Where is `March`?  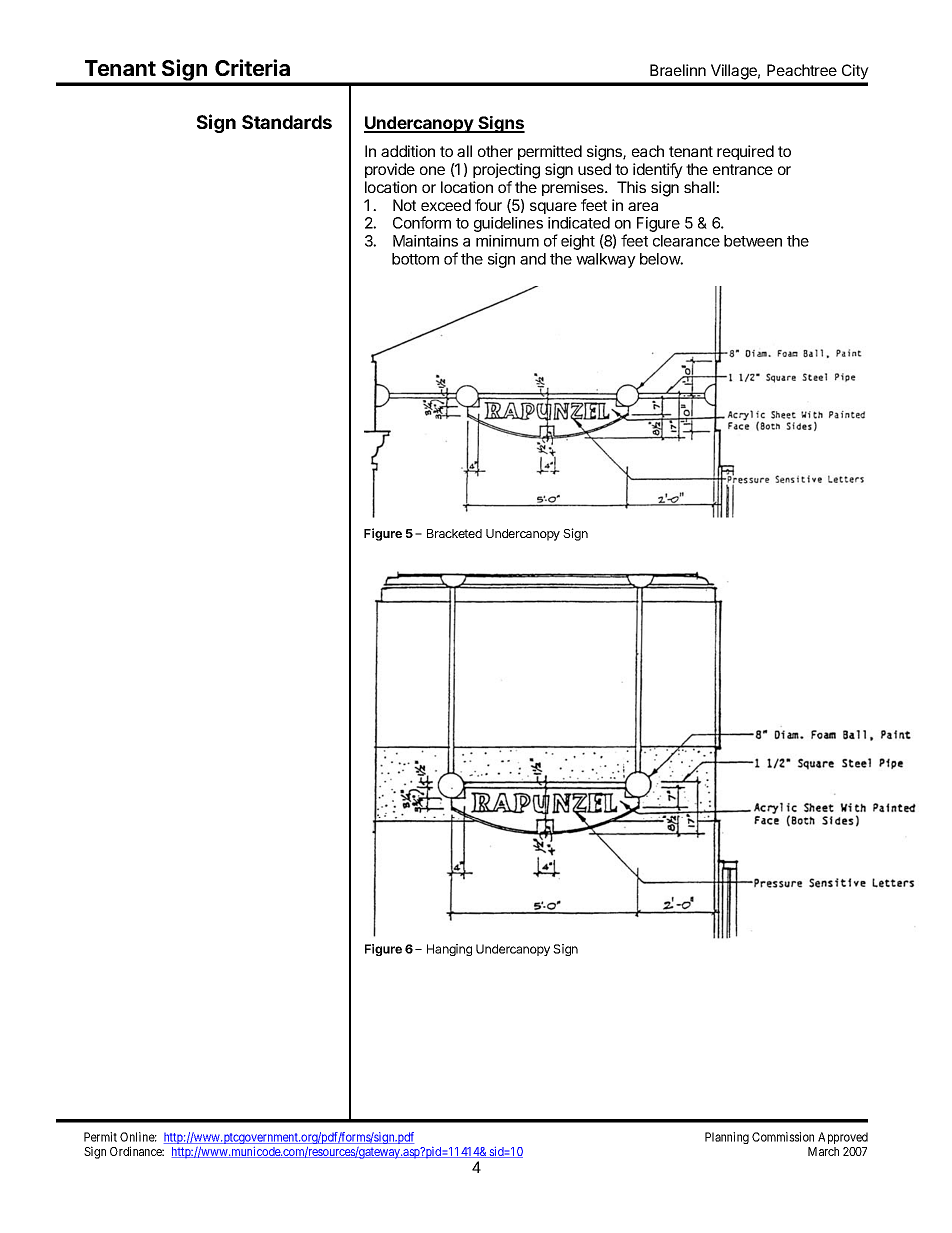
March is located at coordinates (823, 1151).
